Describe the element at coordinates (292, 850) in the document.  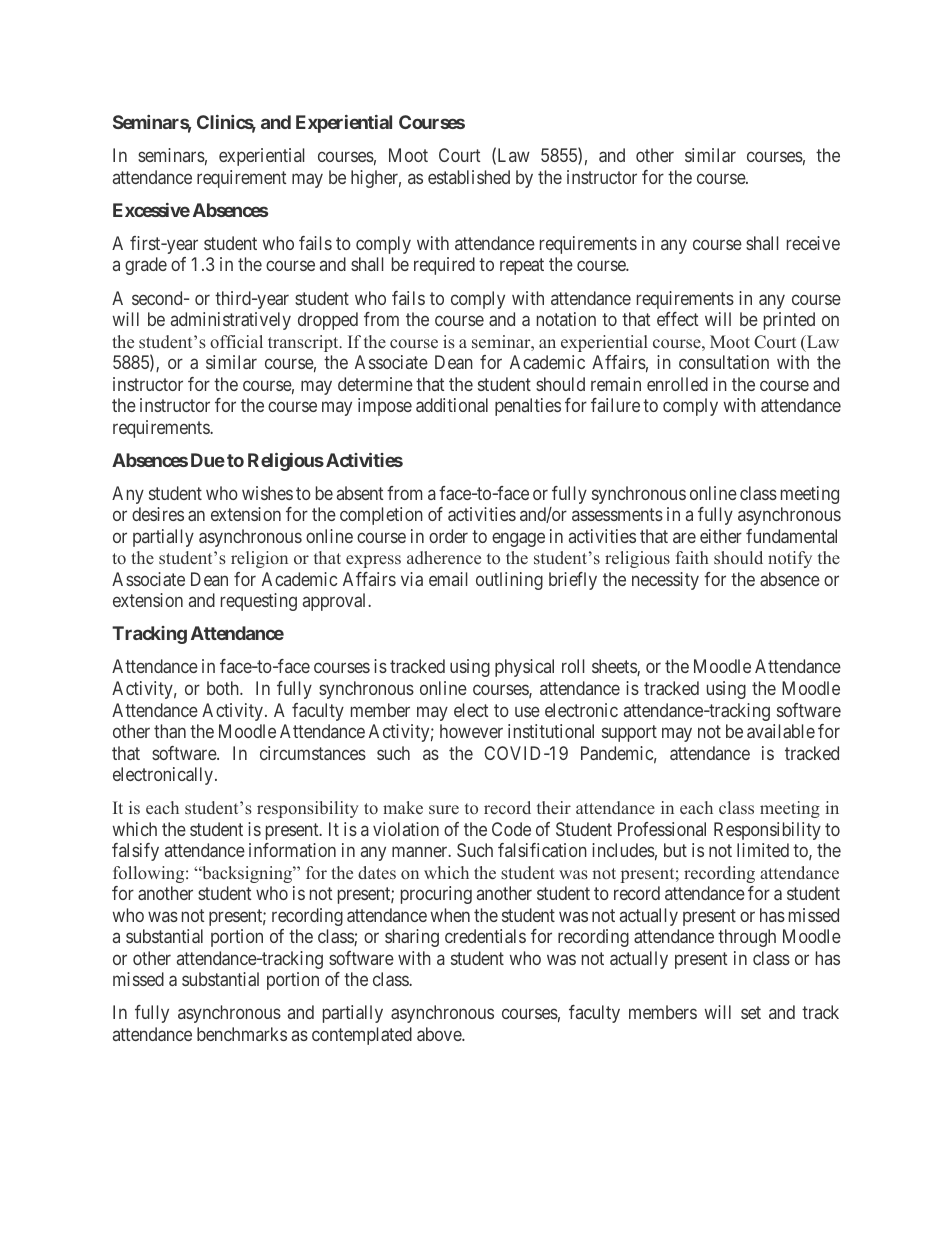
I see `information` at that location.
